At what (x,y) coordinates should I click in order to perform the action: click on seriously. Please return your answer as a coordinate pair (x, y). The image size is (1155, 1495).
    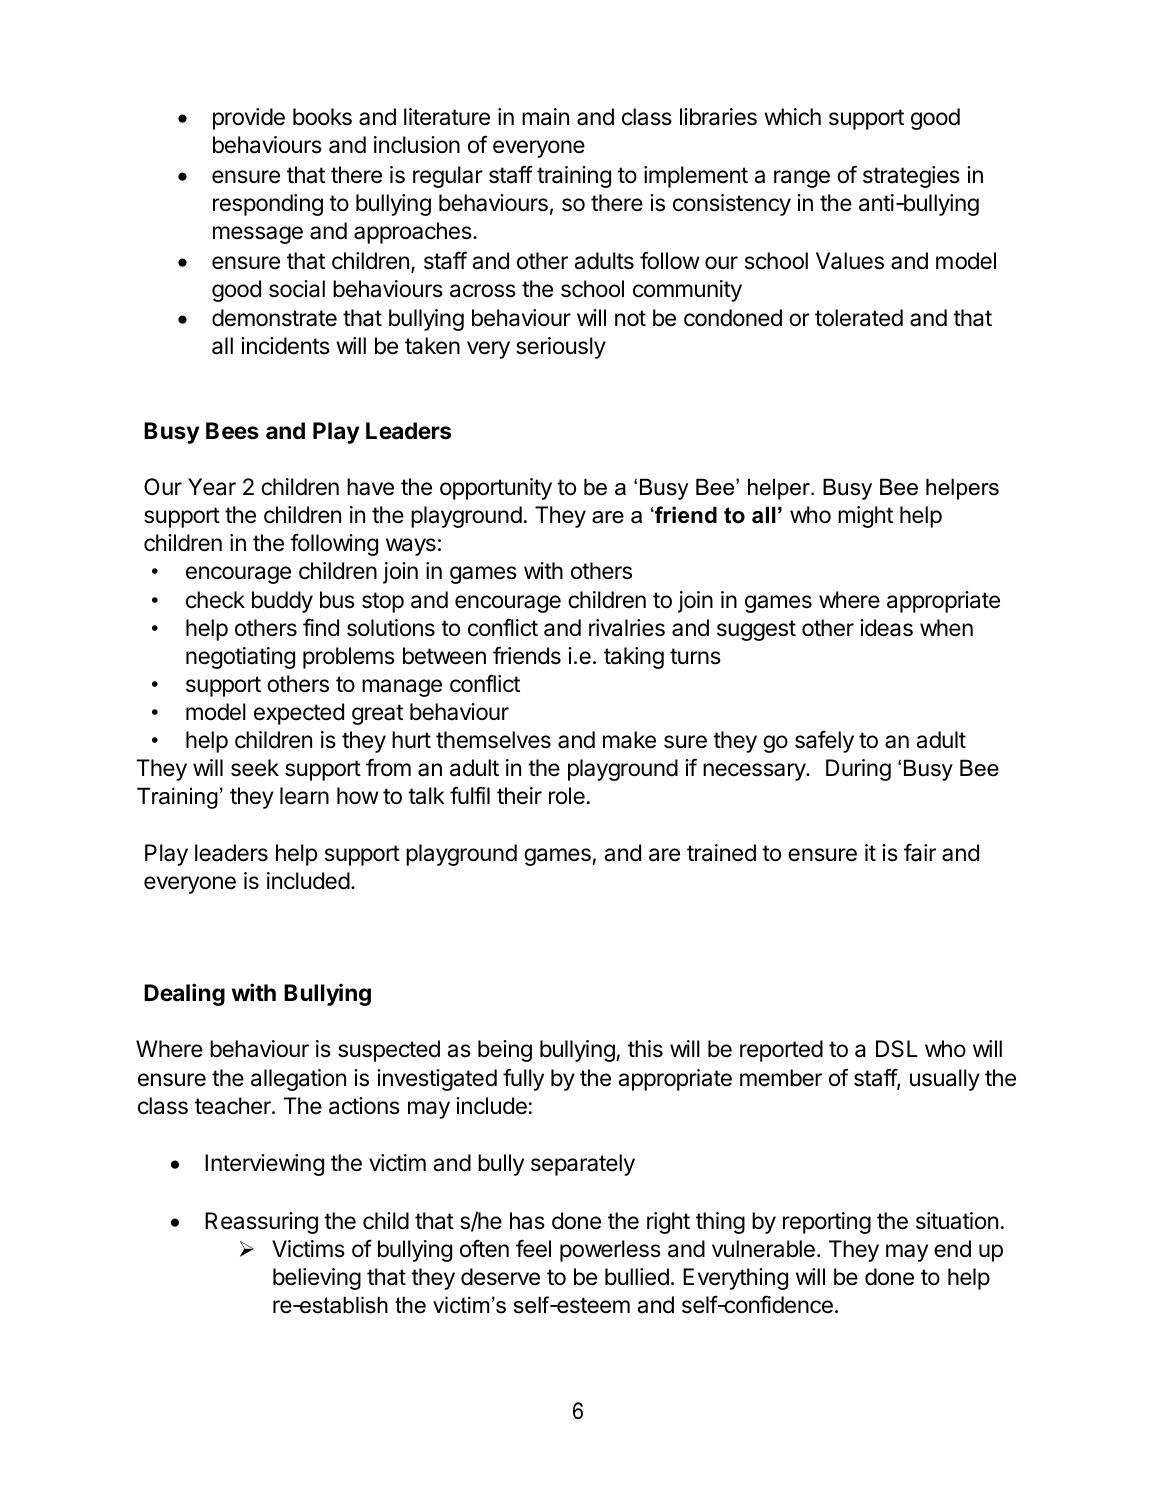
    Looking at the image, I should click on (561, 348).
